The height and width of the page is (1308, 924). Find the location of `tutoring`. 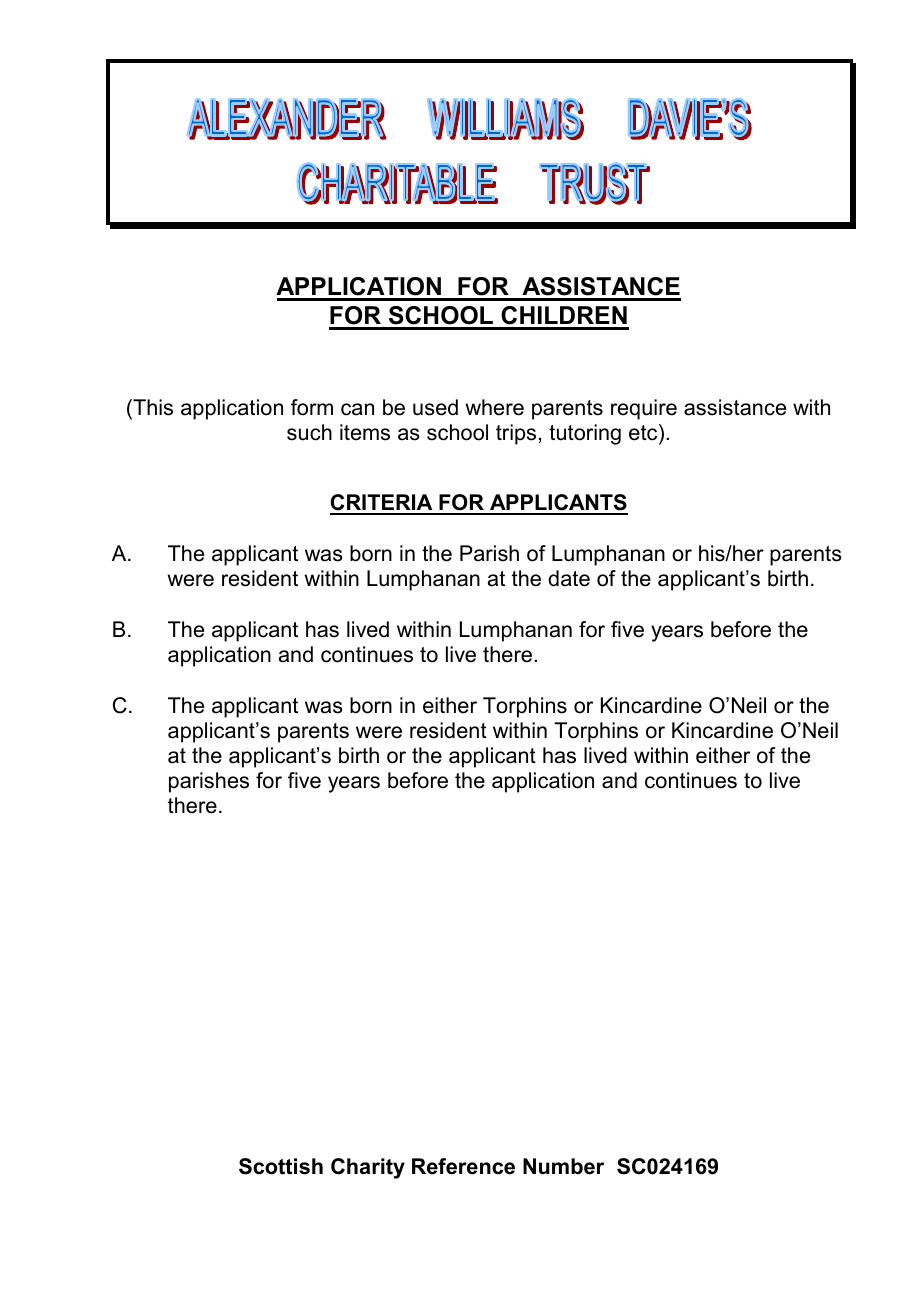

tutoring is located at coordinates (585, 434).
